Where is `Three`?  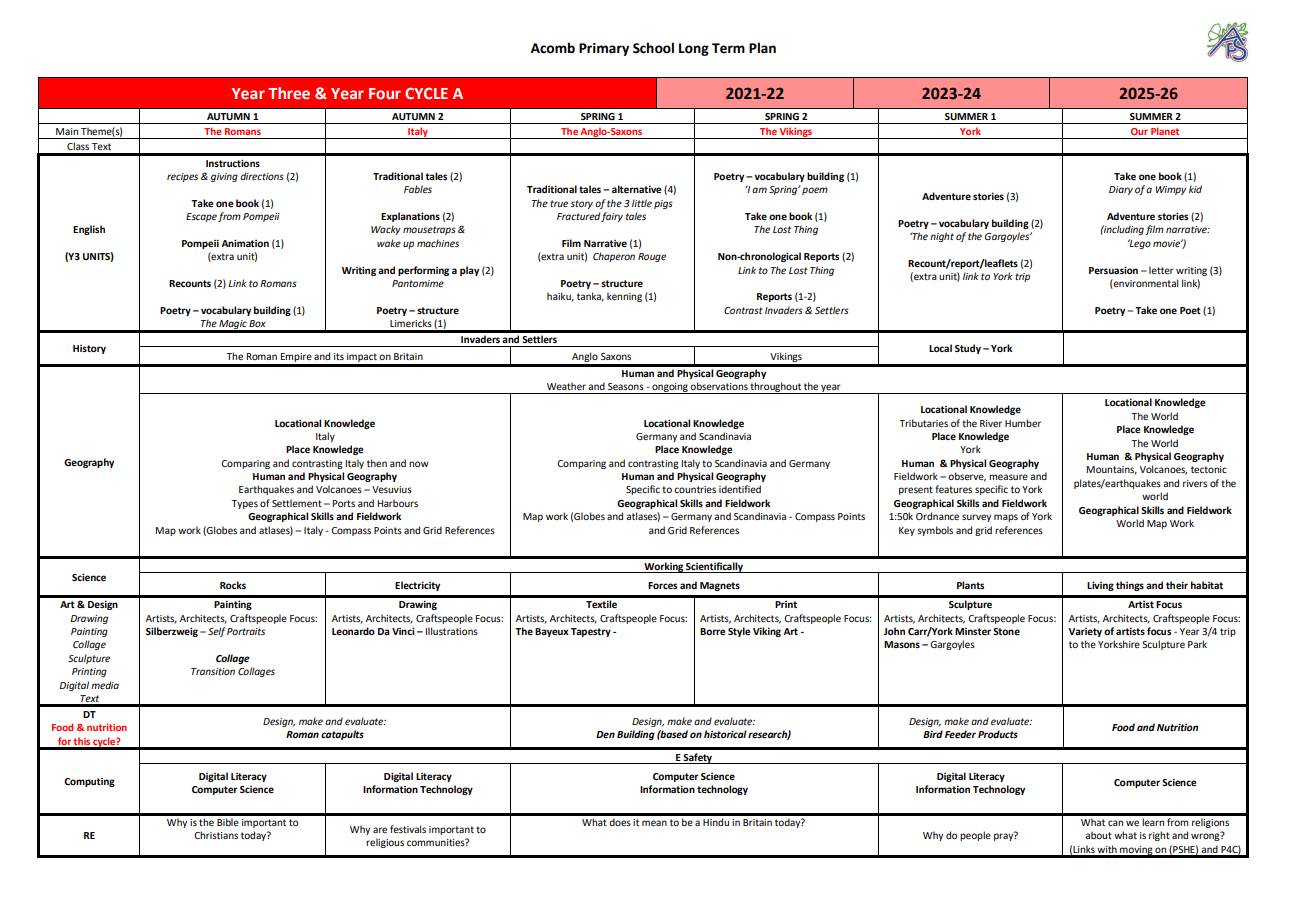 Three is located at coordinates (289, 93).
